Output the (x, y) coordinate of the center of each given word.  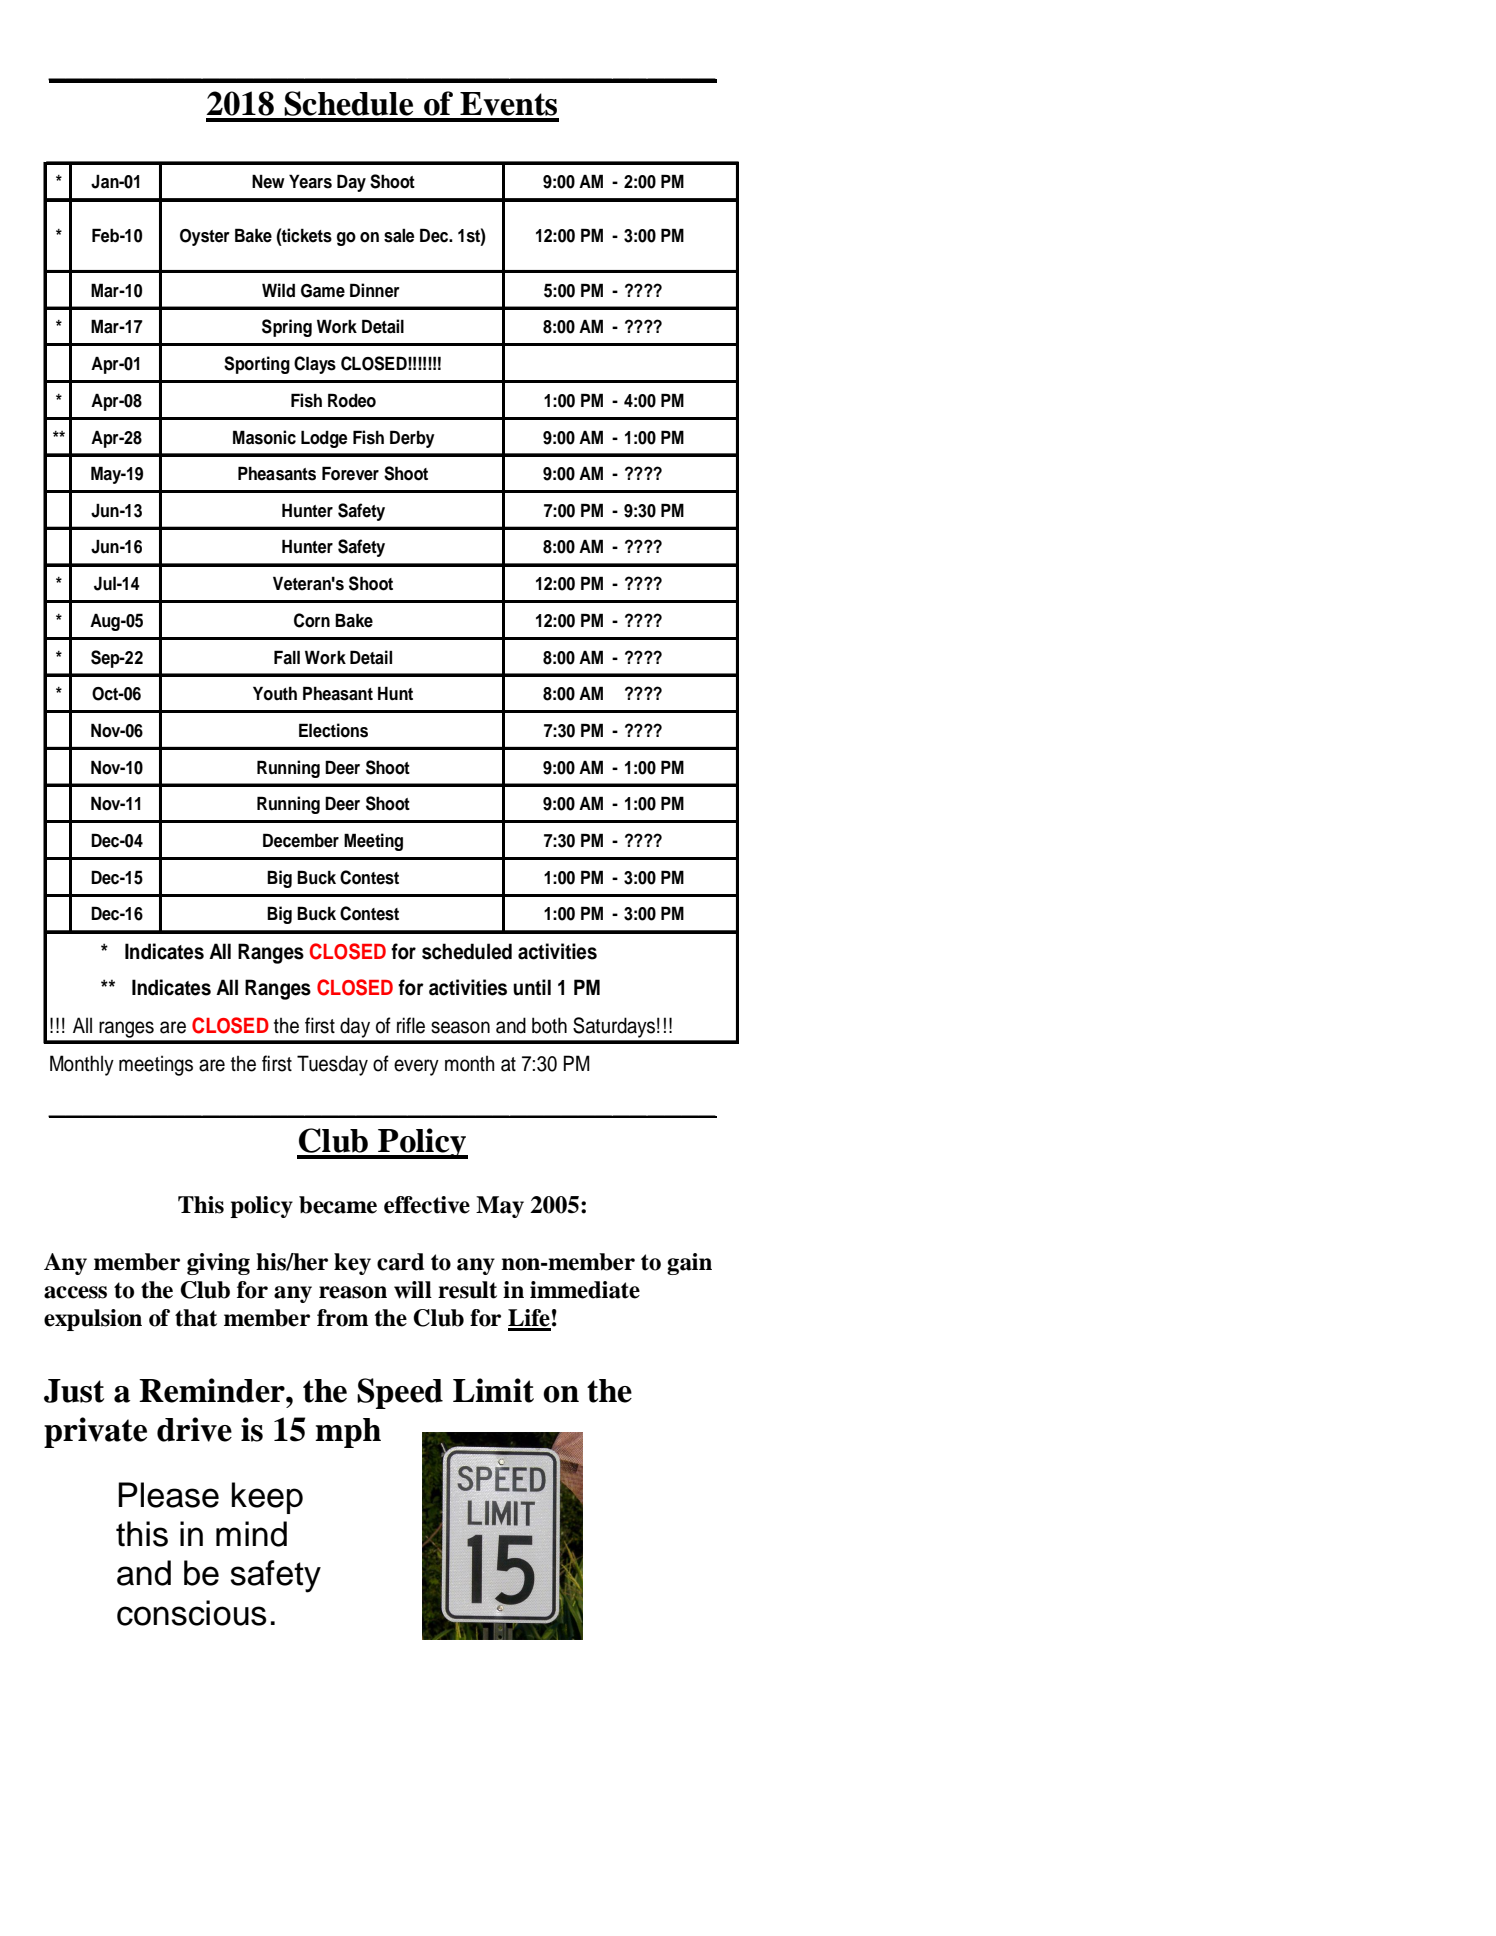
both (549, 1025)
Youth (275, 693)
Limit (493, 1390)
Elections (333, 730)
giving (218, 1264)
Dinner (375, 290)
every (416, 1067)
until (532, 987)
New (268, 182)
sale (399, 236)
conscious (192, 1613)
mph (348, 1433)
